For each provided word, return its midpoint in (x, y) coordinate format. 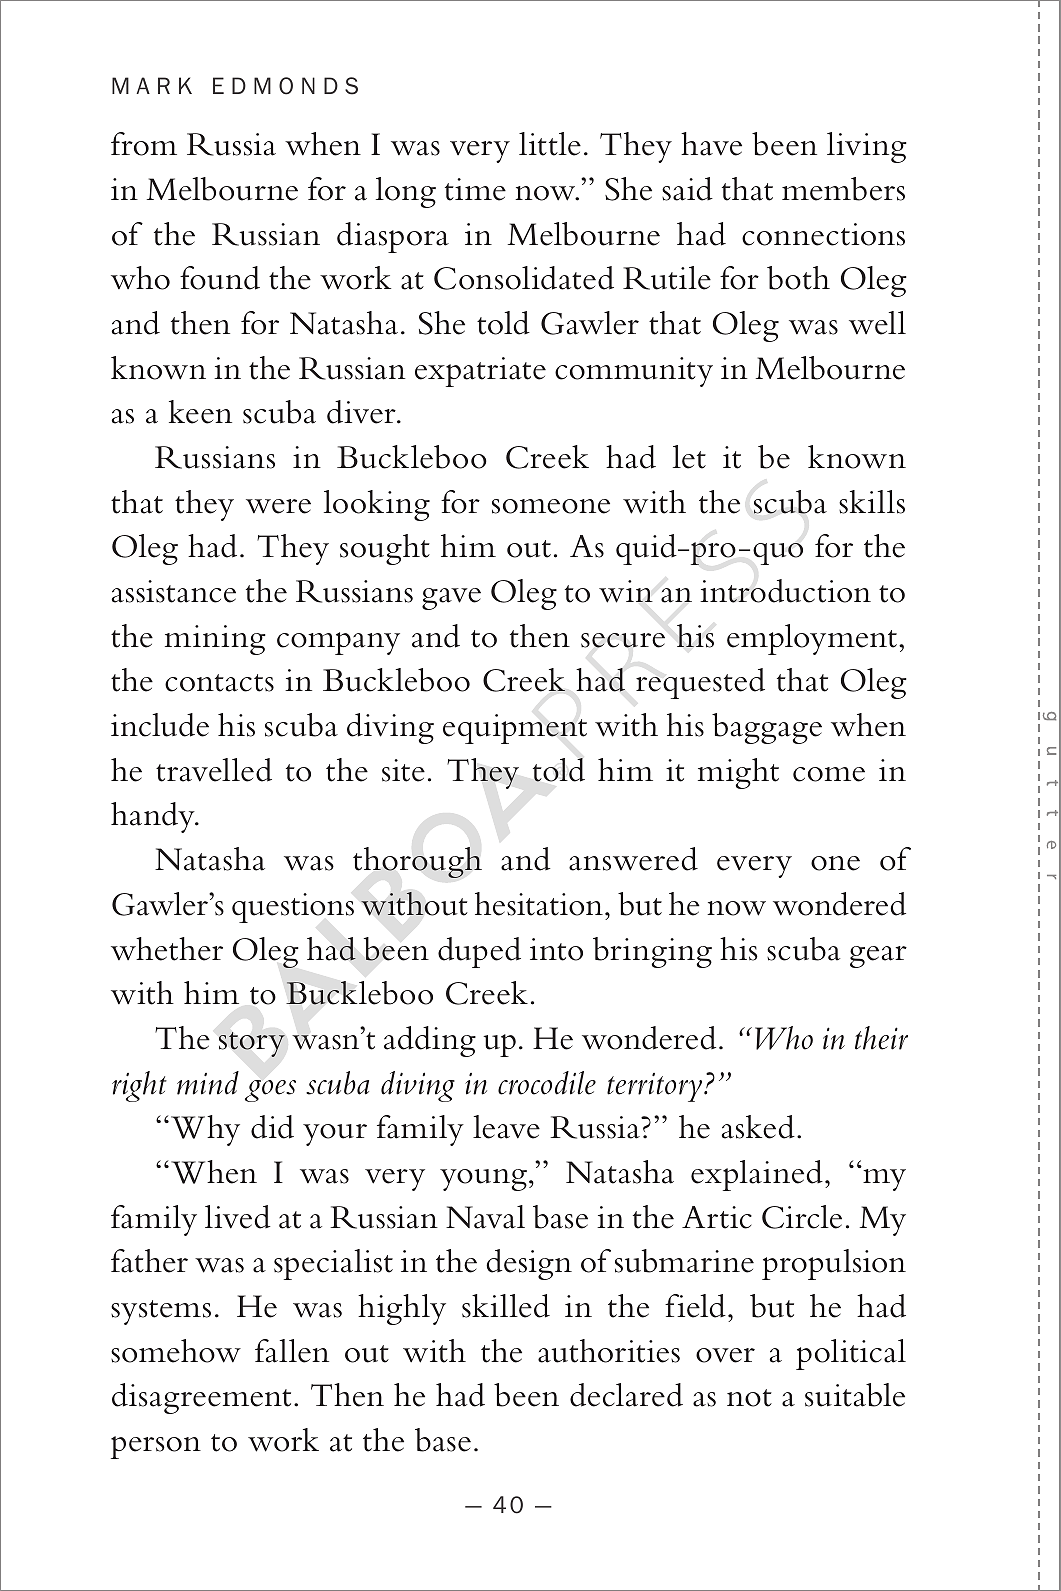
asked (758, 1127)
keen (200, 412)
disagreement (201, 1398)
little (550, 144)
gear (878, 957)
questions (293, 908)
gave (451, 599)
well (877, 323)
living (867, 147)
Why (205, 1130)
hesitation (539, 904)
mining (215, 640)
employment (812, 639)
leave (506, 1127)
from (144, 144)
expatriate (480, 372)
